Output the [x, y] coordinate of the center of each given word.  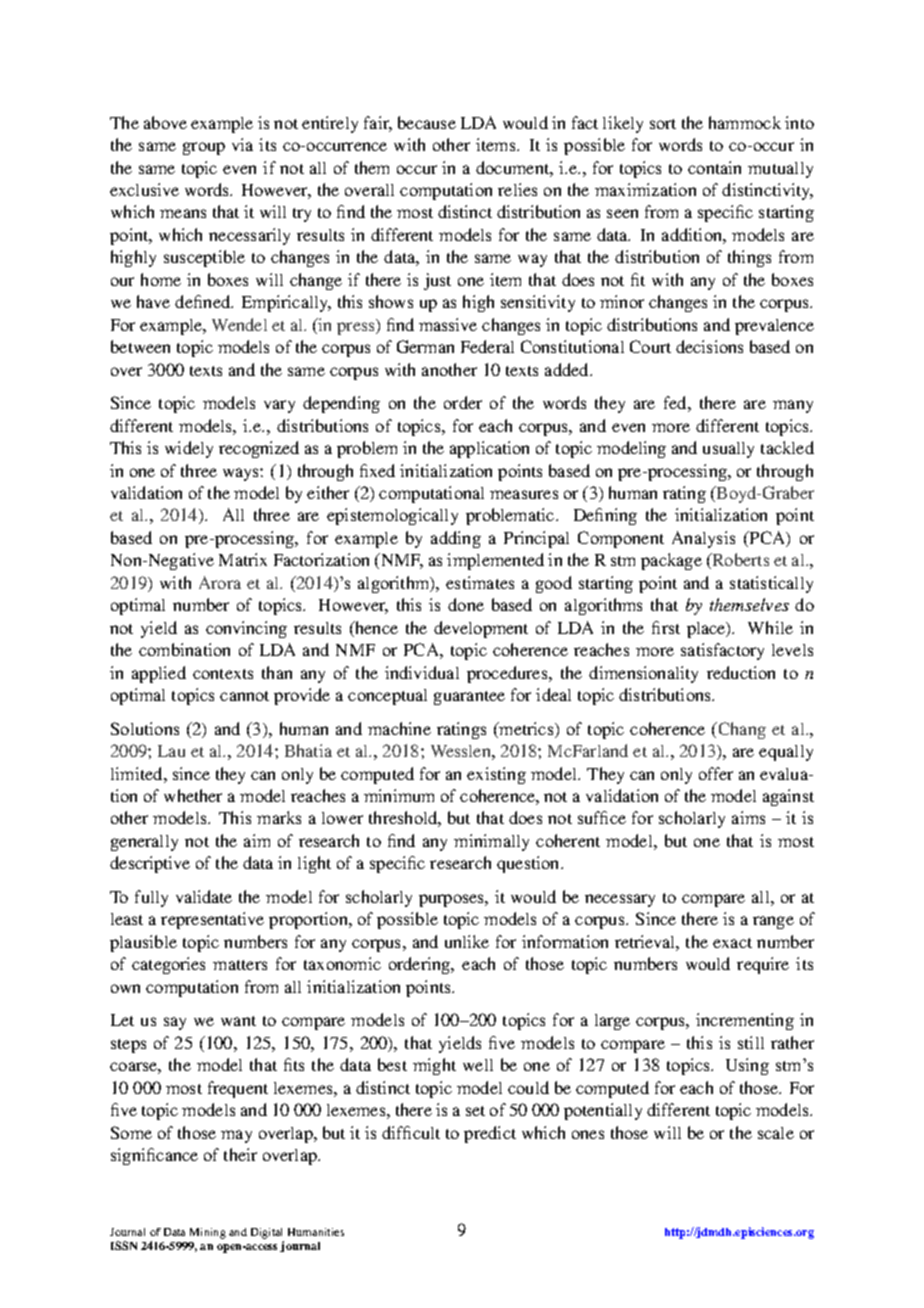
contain [714, 167]
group [204, 148]
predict [490, 1134]
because [427, 122]
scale [776, 1133]
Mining [208, 1233]
